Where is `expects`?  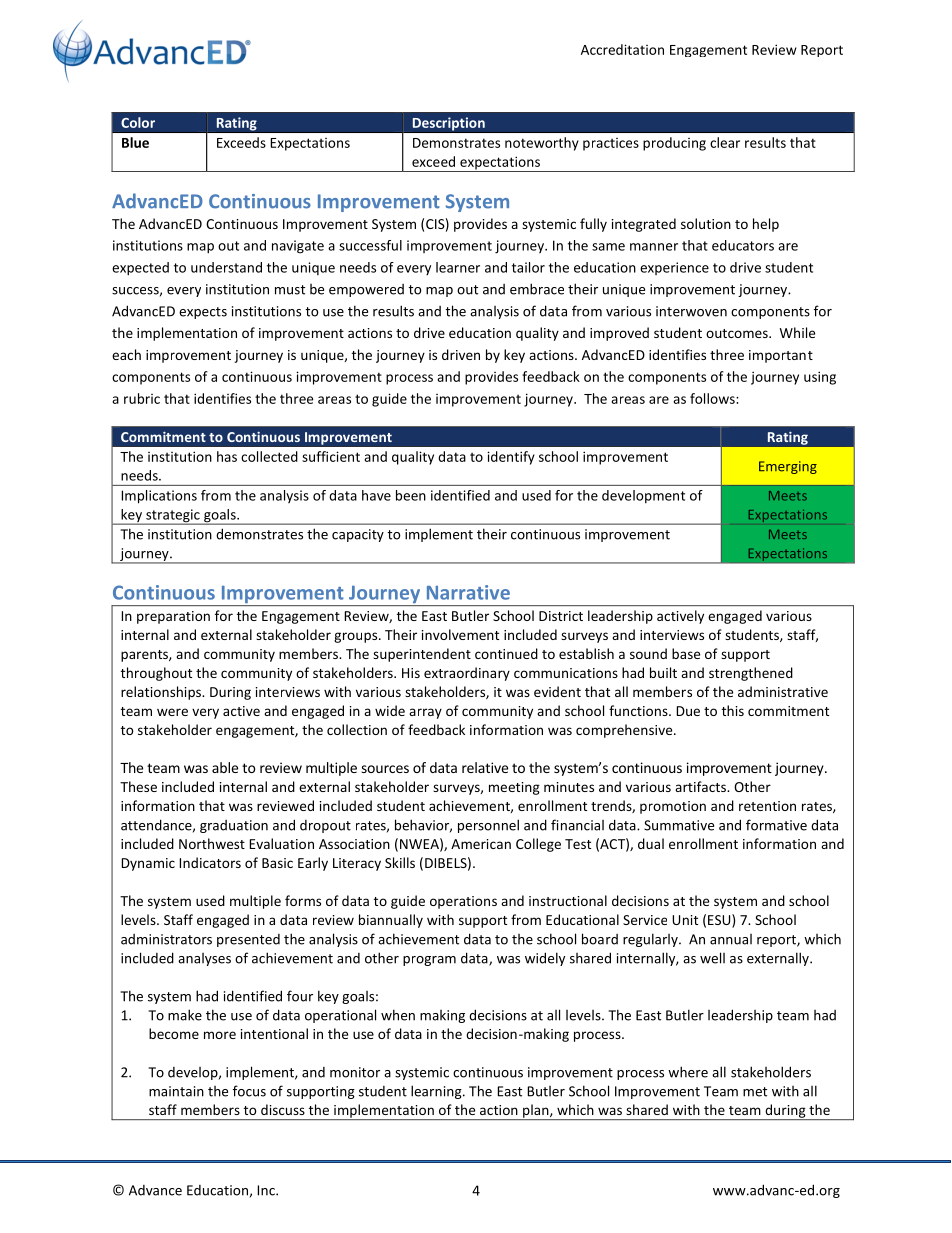 expects is located at coordinates (203, 313).
